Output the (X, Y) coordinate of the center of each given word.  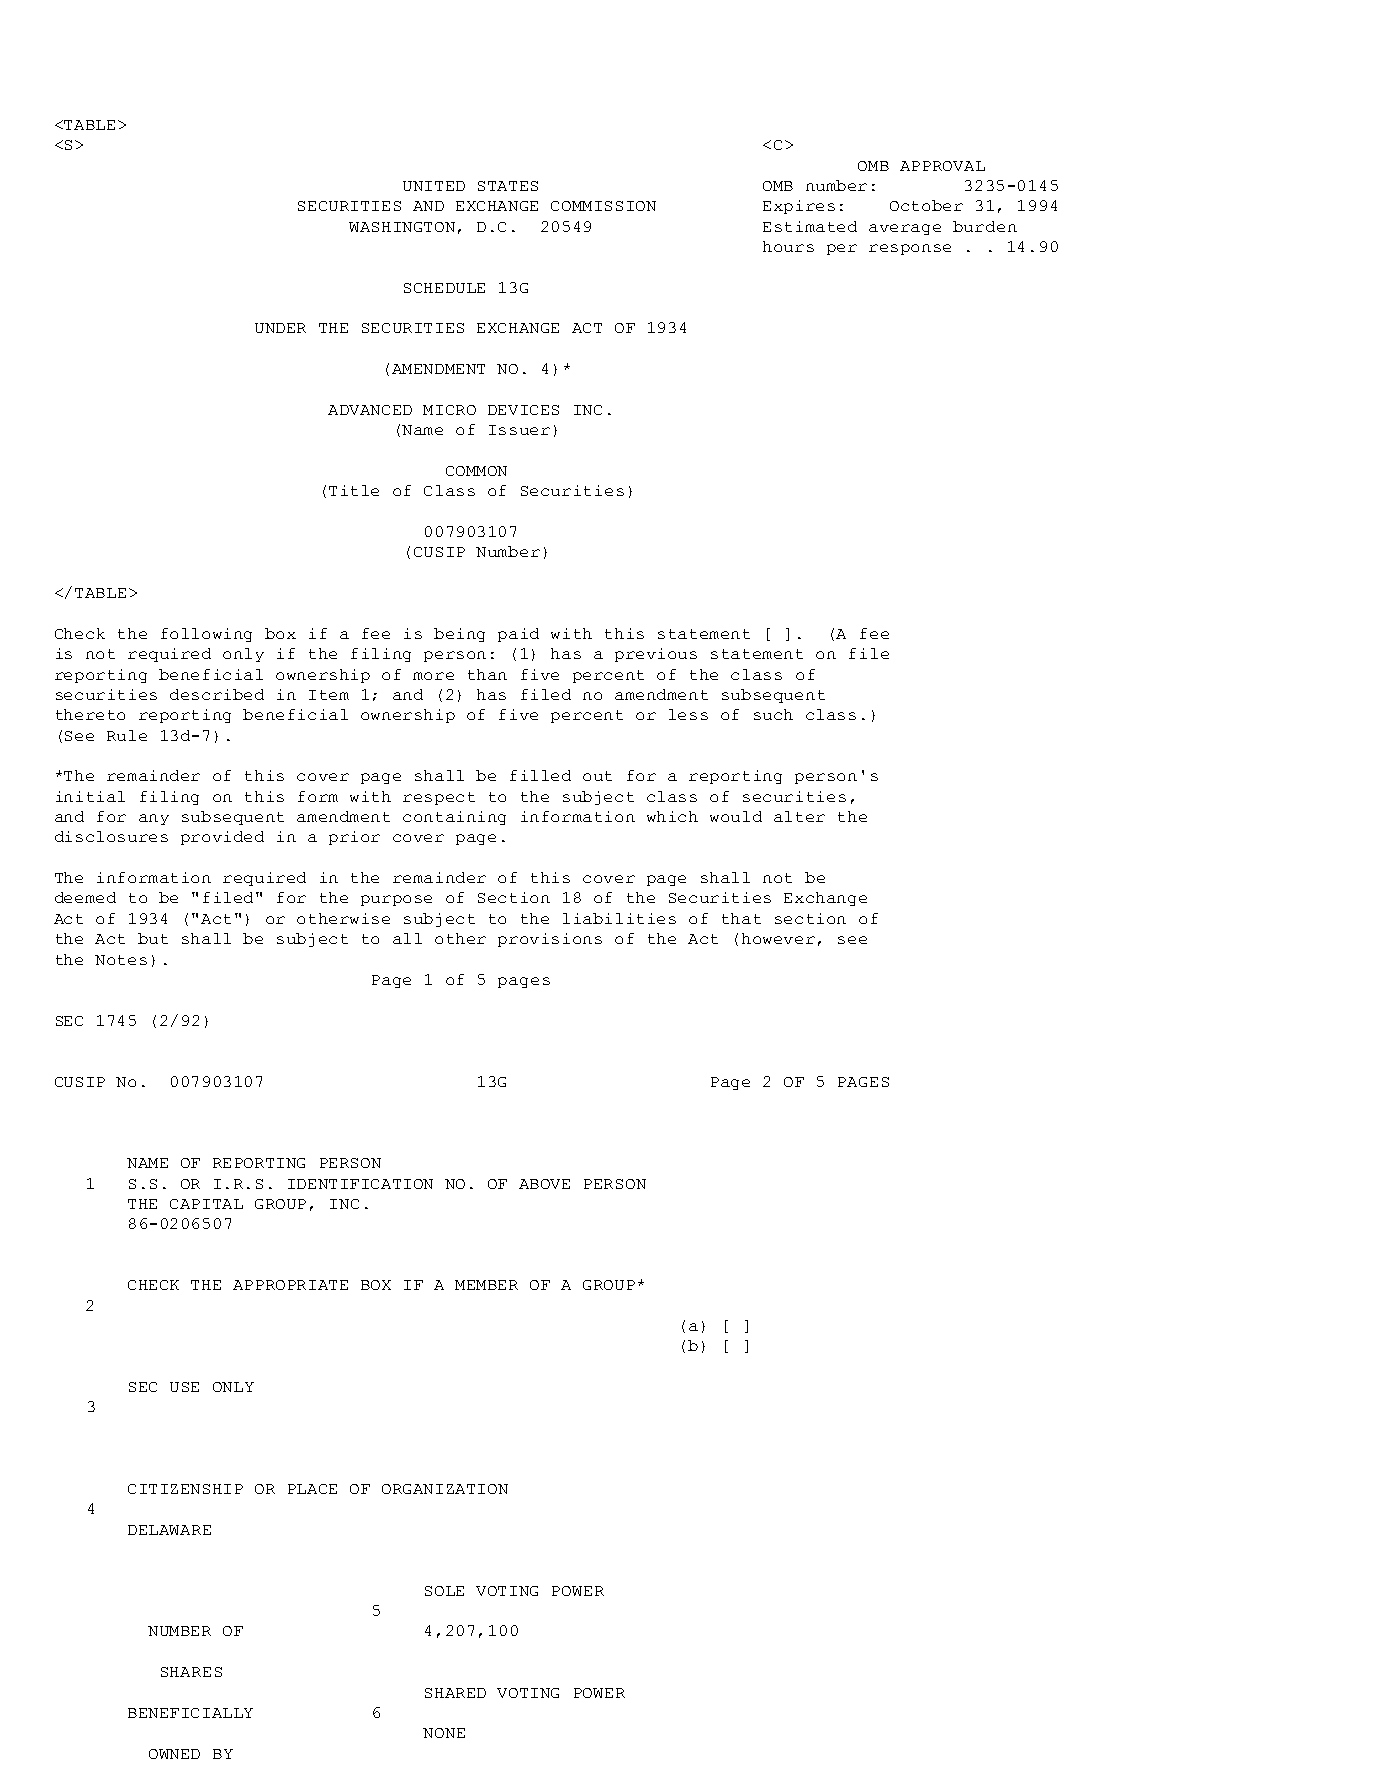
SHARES (191, 1672)
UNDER (280, 328)
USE (184, 1387)
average (905, 229)
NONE (444, 1733)
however (778, 938)
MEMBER (486, 1285)
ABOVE (544, 1184)
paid (518, 635)
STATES (508, 186)
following (206, 635)
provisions (550, 940)
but (153, 938)
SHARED (455, 1693)
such (773, 714)
